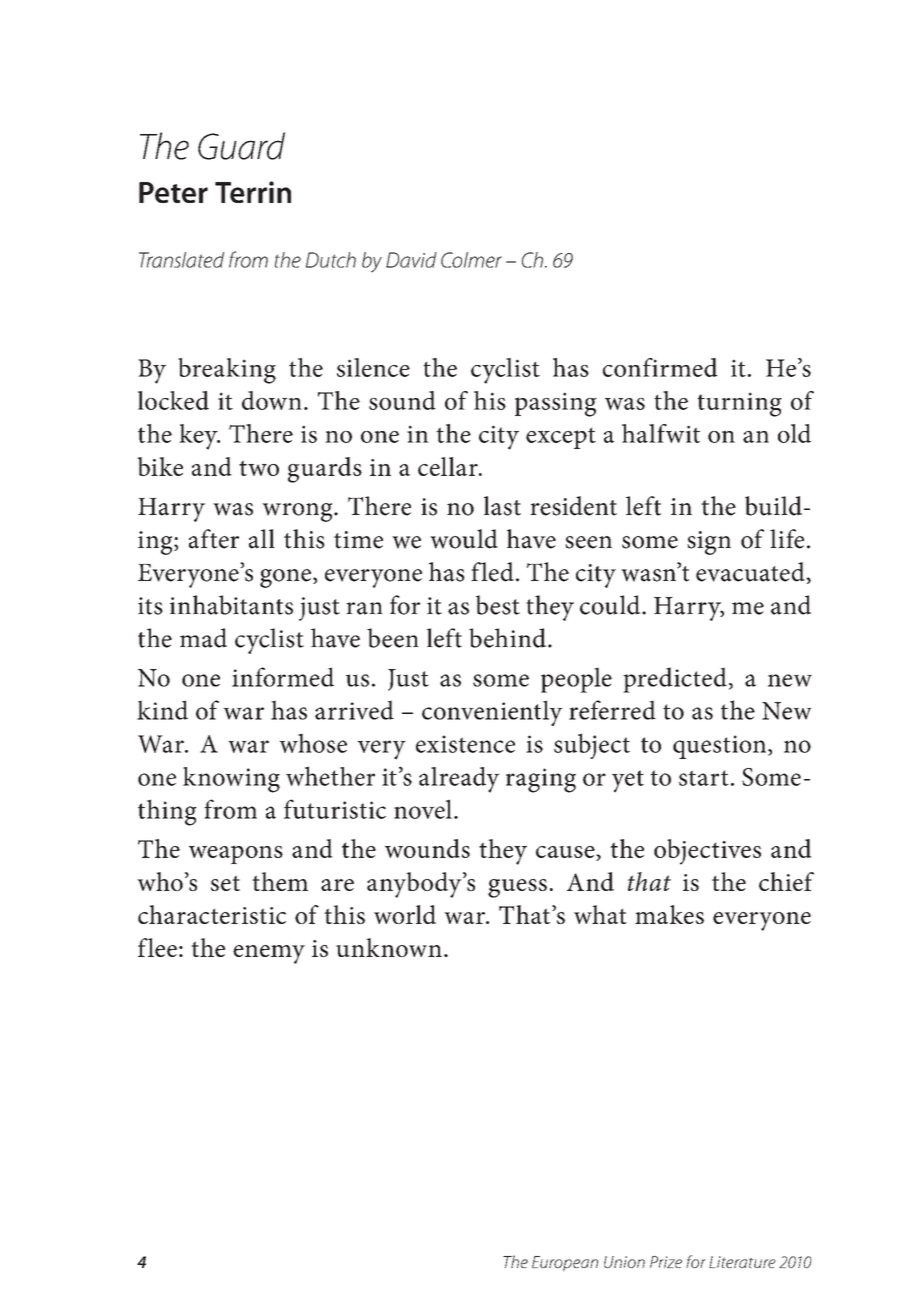 The image size is (924, 1311). Describe the element at coordinates (565, 1264) in the page. I see `European` at that location.
